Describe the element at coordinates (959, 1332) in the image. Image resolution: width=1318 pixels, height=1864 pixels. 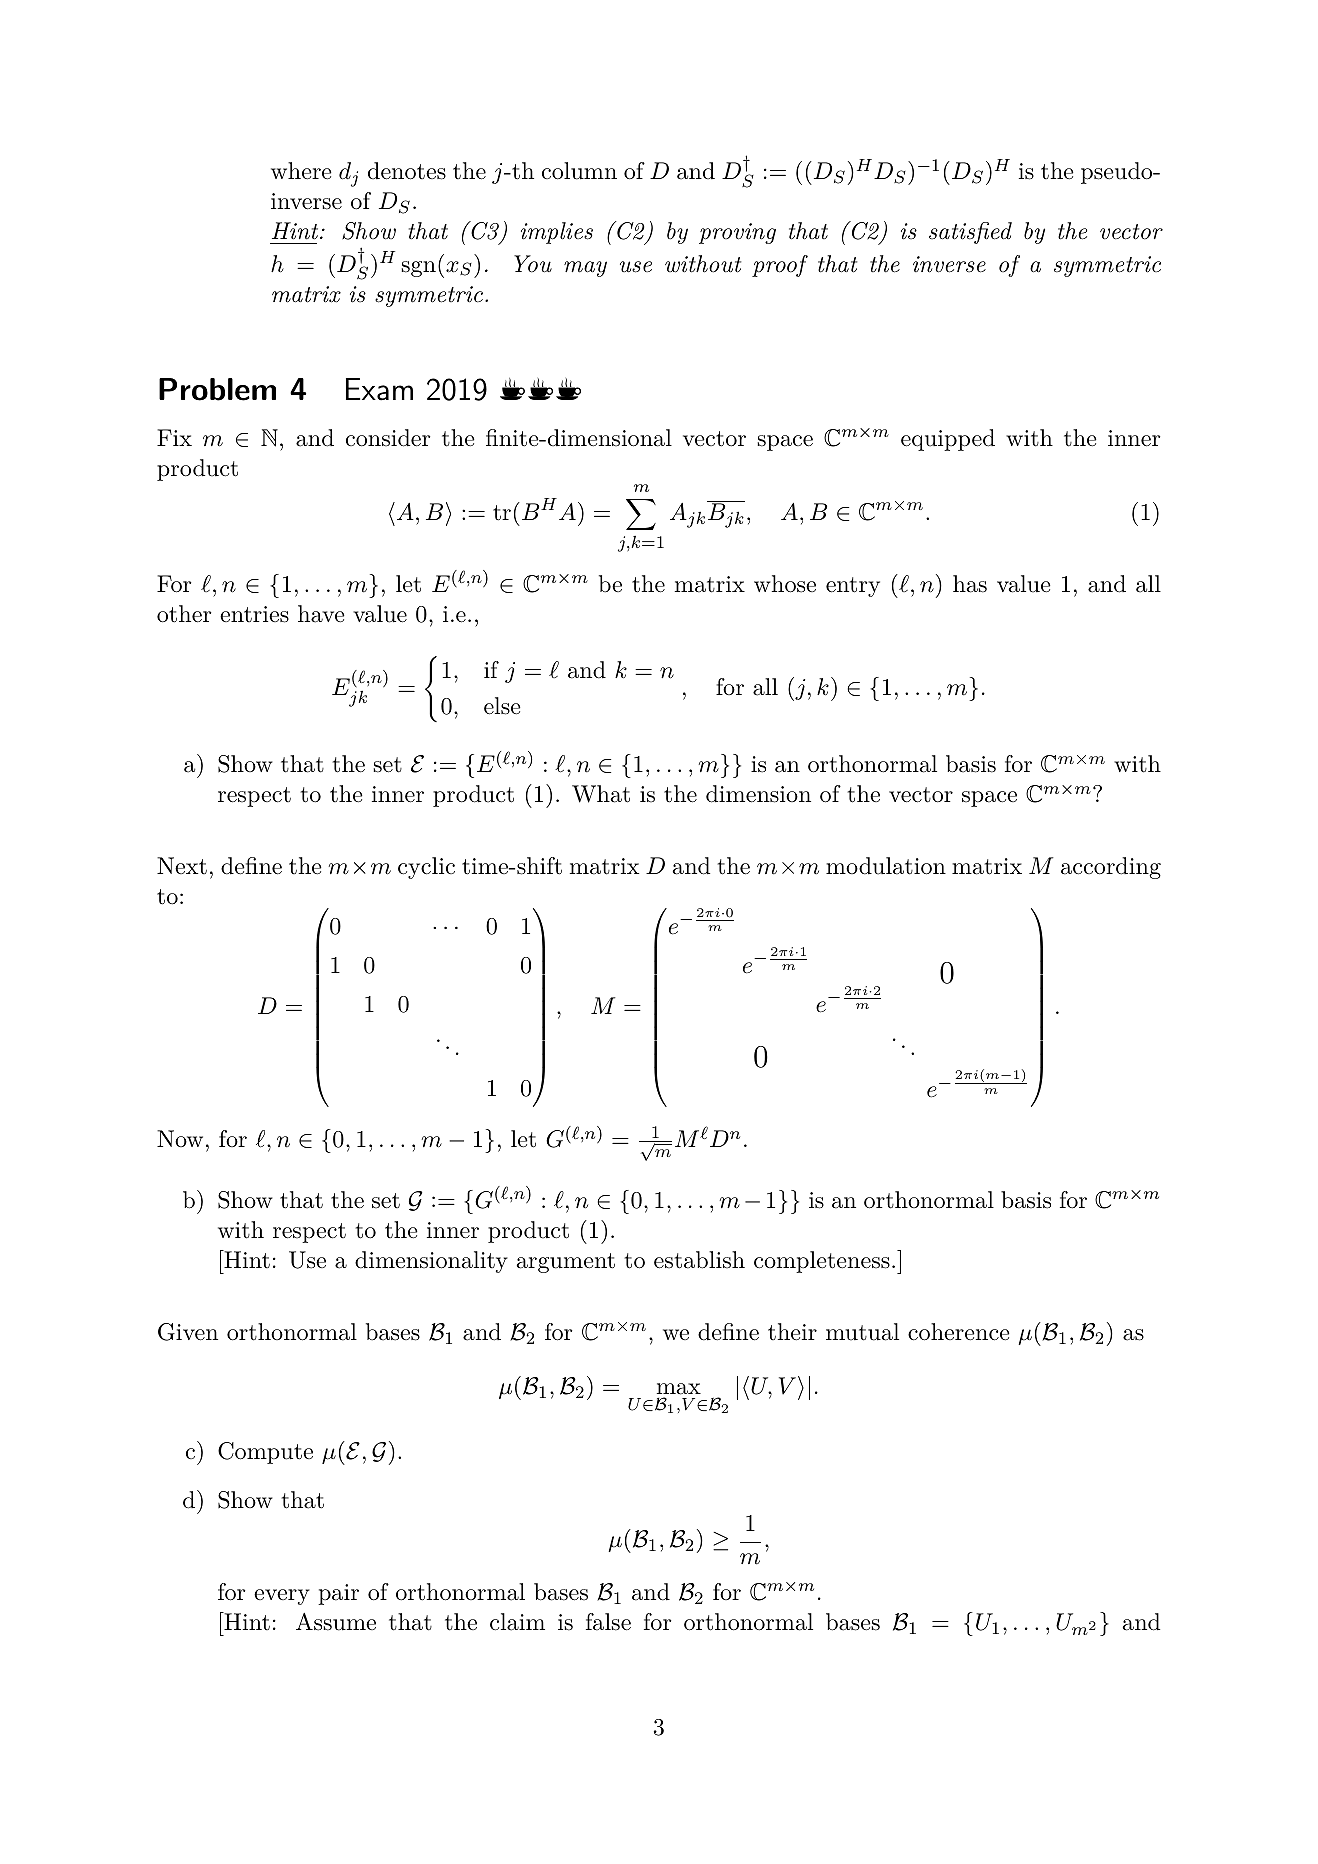
I see `coherence` at that location.
